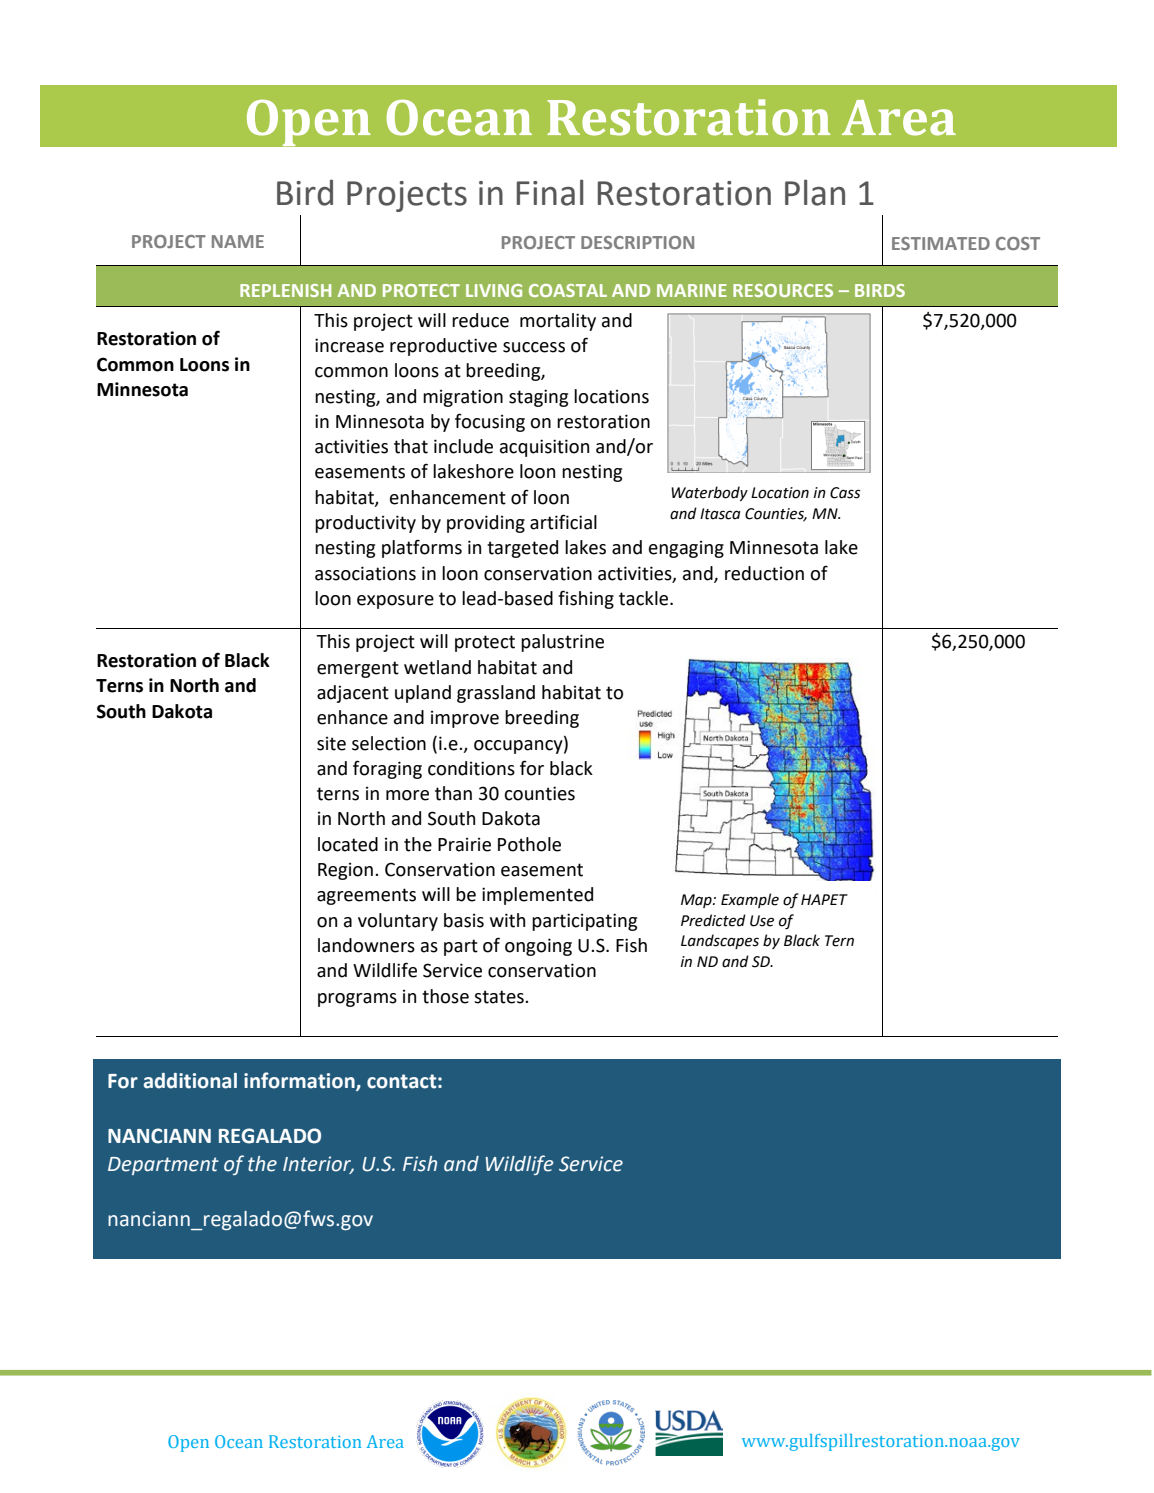  What do you see at coordinates (238, 241) in the document?
I see `NAME` at bounding box center [238, 241].
